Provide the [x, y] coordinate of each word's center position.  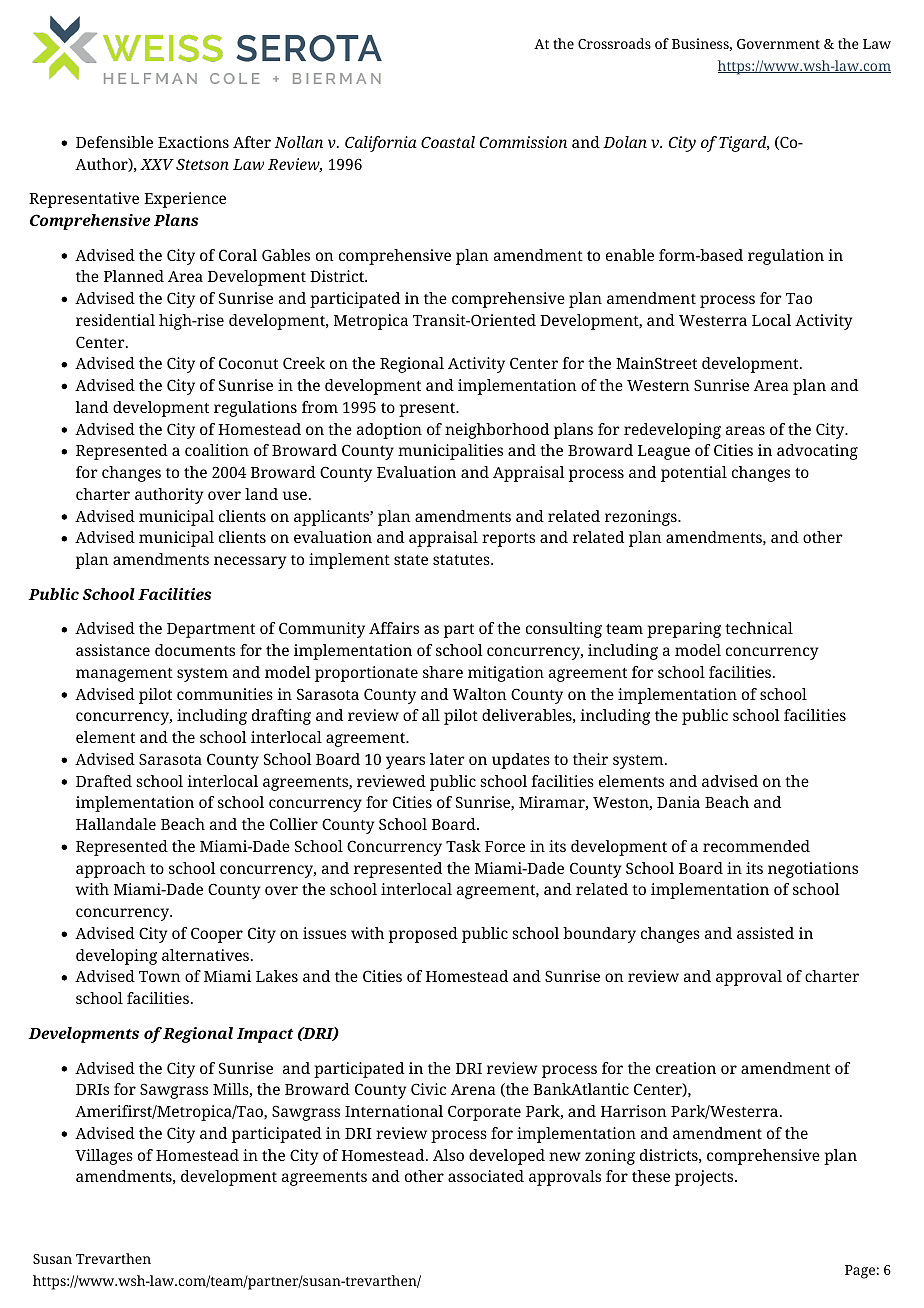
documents [195, 650]
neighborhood [497, 431]
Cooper [217, 935]
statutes [462, 560]
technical [759, 628]
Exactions [193, 142]
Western [658, 385]
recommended [756, 846]
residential [115, 320]
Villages [104, 1157]
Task [463, 846]
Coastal [448, 142]
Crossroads [614, 43]
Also [448, 1155]
